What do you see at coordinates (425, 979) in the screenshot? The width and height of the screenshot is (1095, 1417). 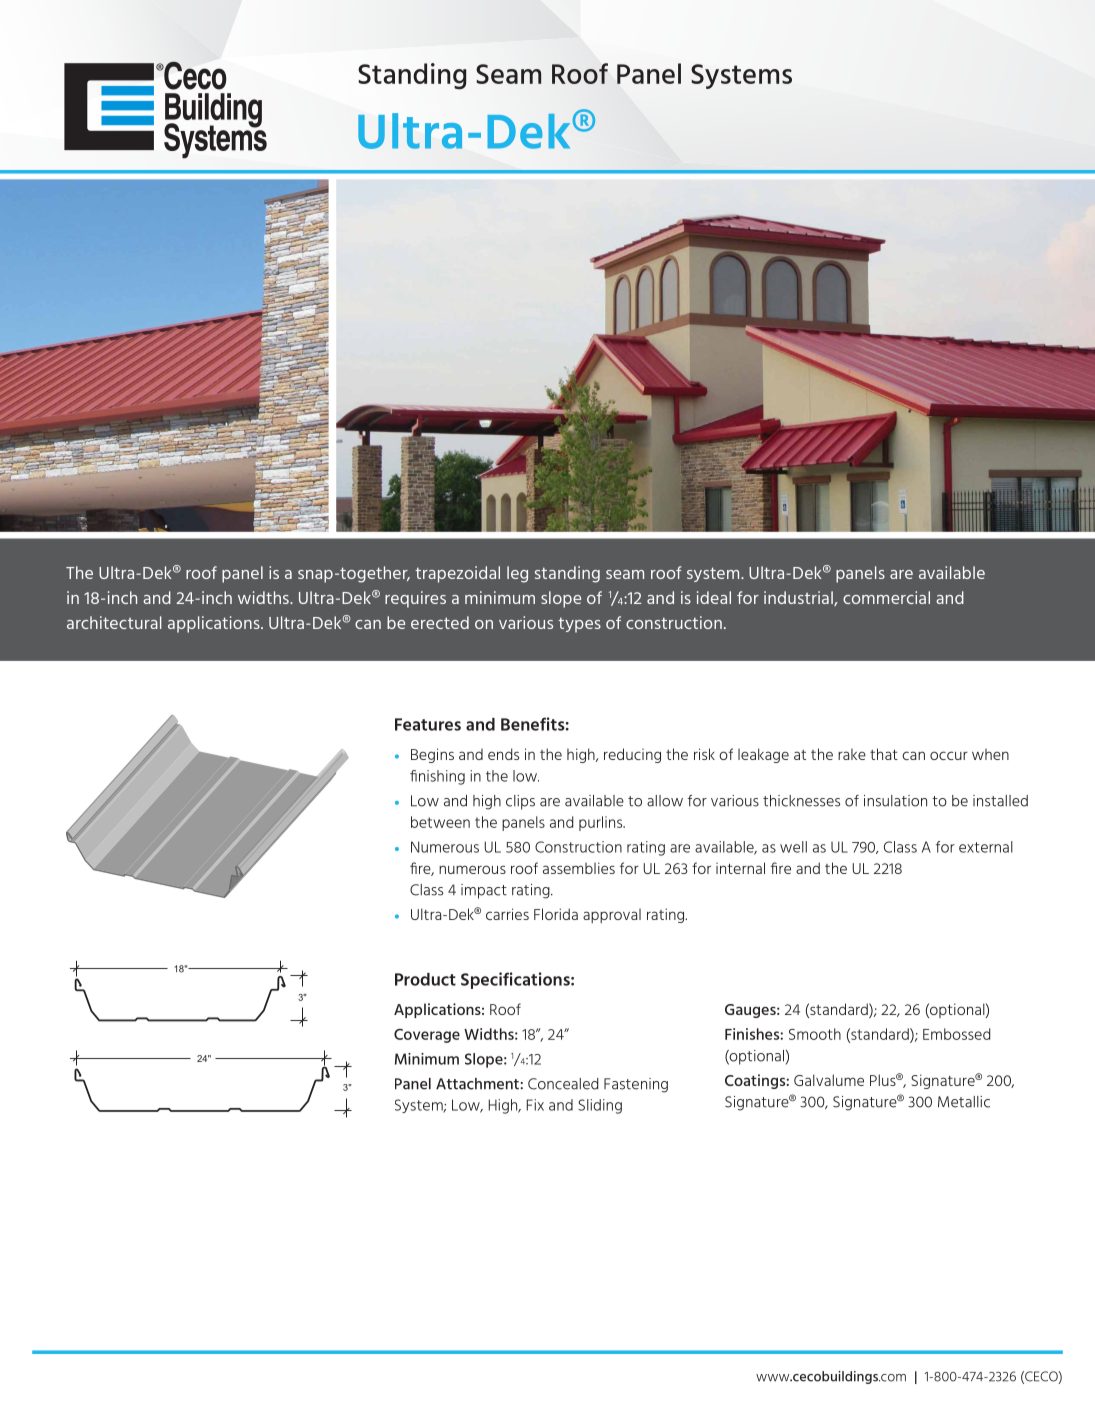 I see `Product` at bounding box center [425, 979].
